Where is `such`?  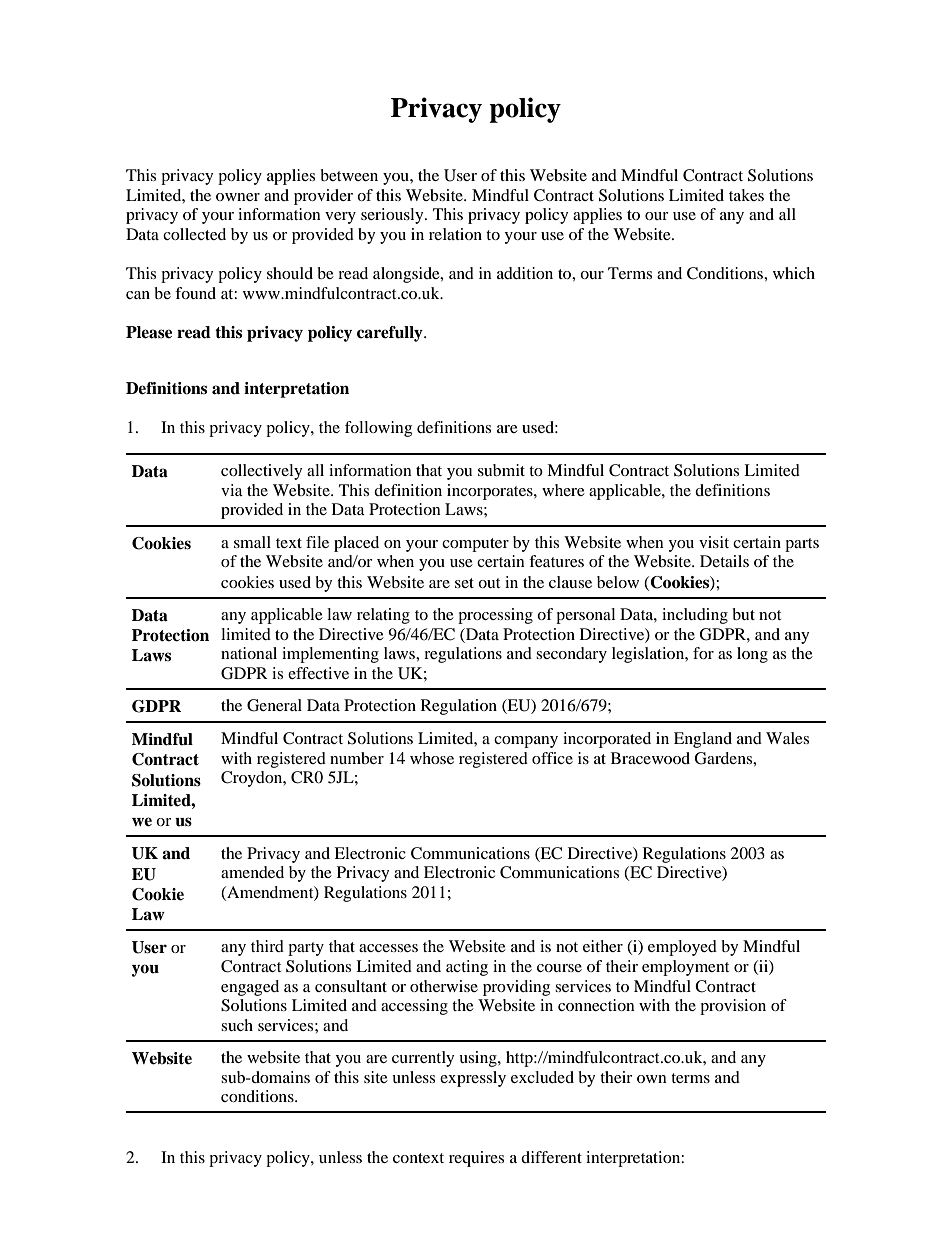 such is located at coordinates (237, 1025).
